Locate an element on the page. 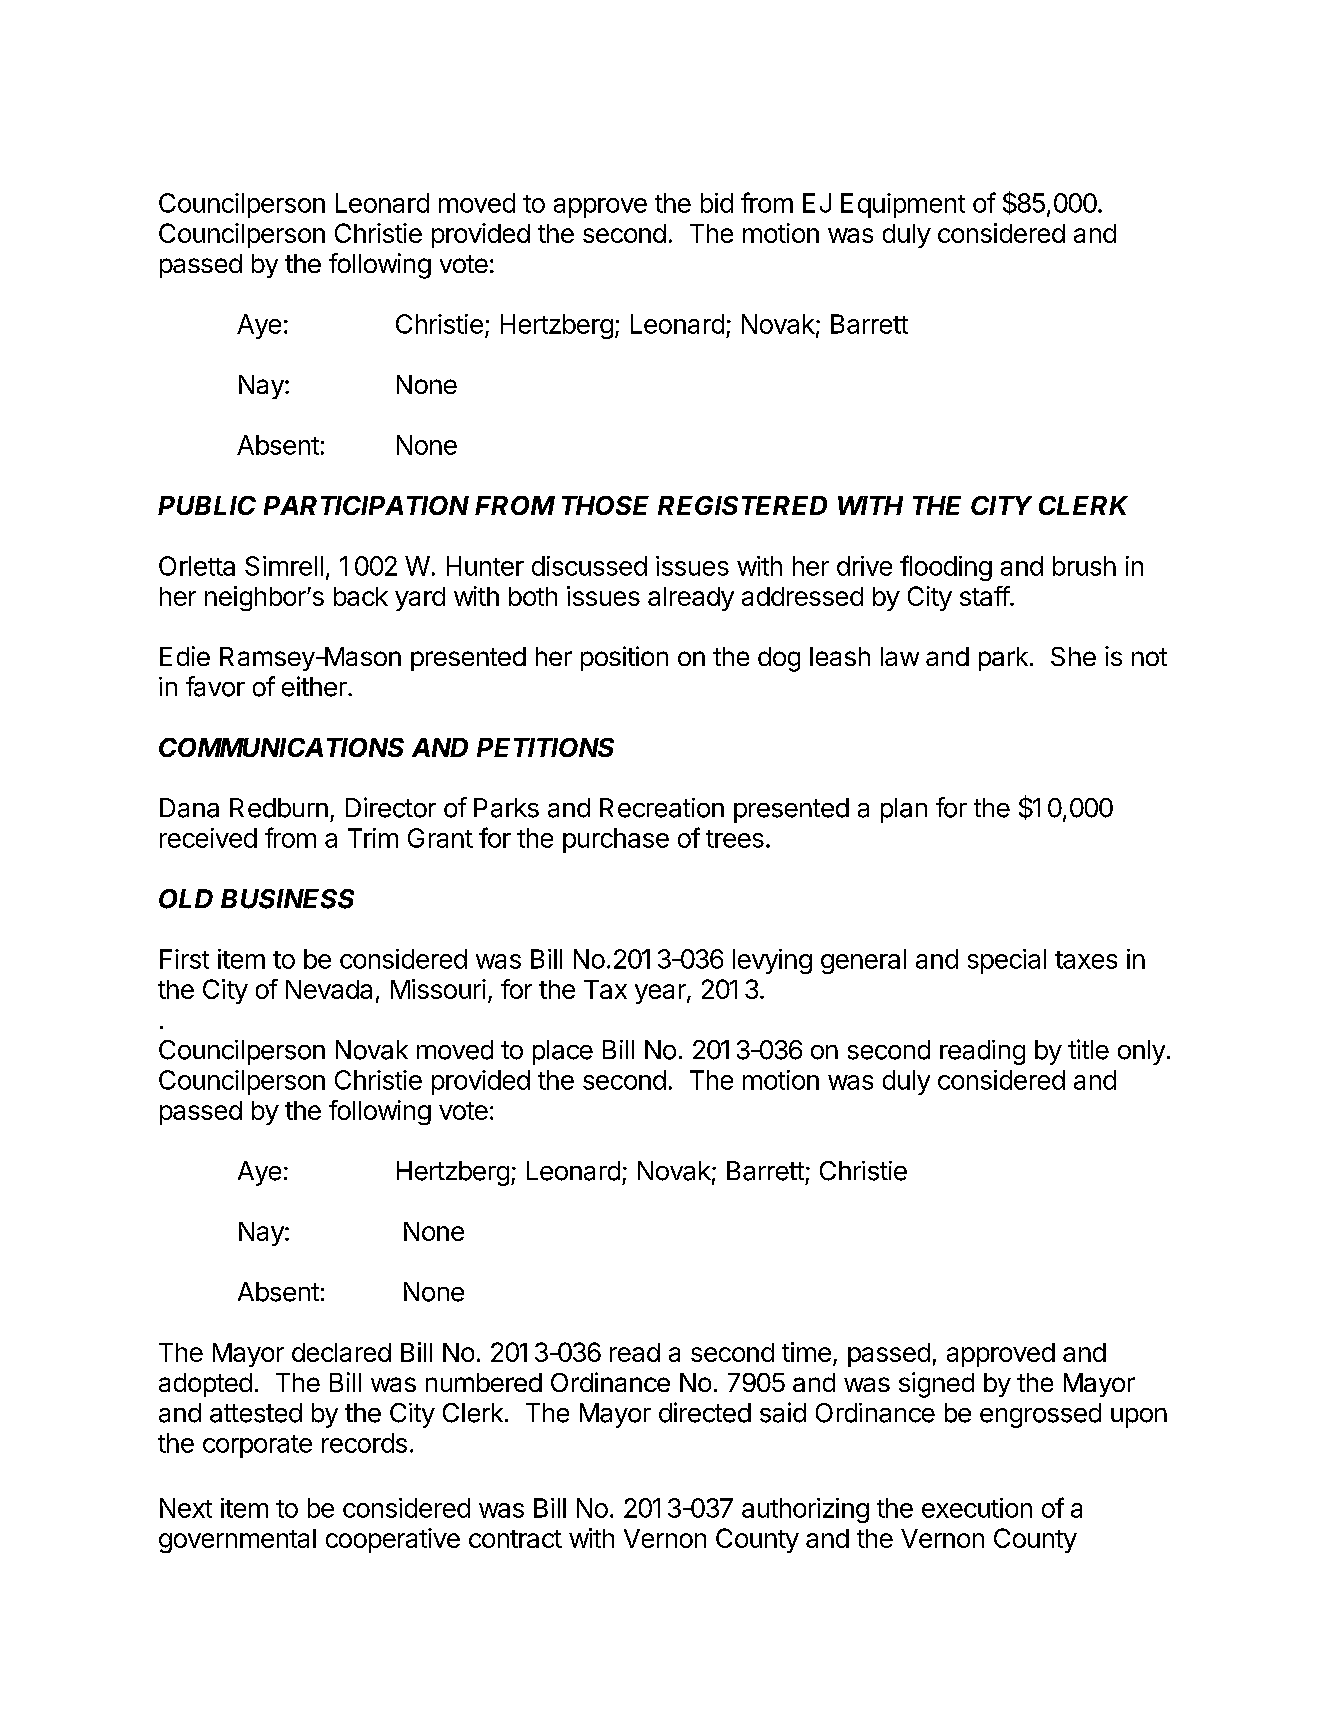 The height and width of the image is (1736, 1341). title is located at coordinates (1088, 1049).
